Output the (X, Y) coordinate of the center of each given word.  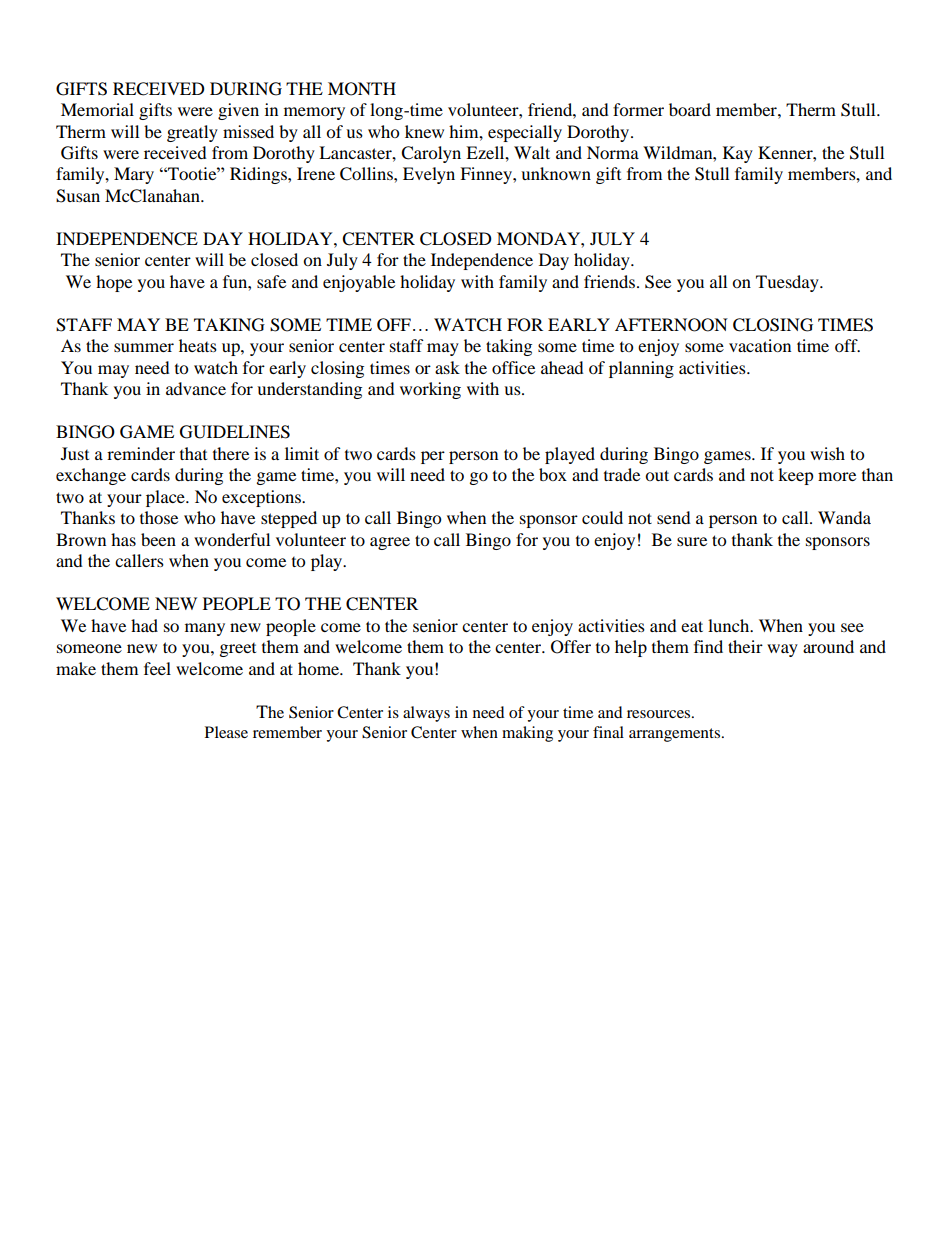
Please (226, 732)
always (426, 714)
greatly (192, 133)
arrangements (676, 735)
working (430, 390)
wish (827, 453)
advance (196, 388)
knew (424, 131)
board (690, 109)
